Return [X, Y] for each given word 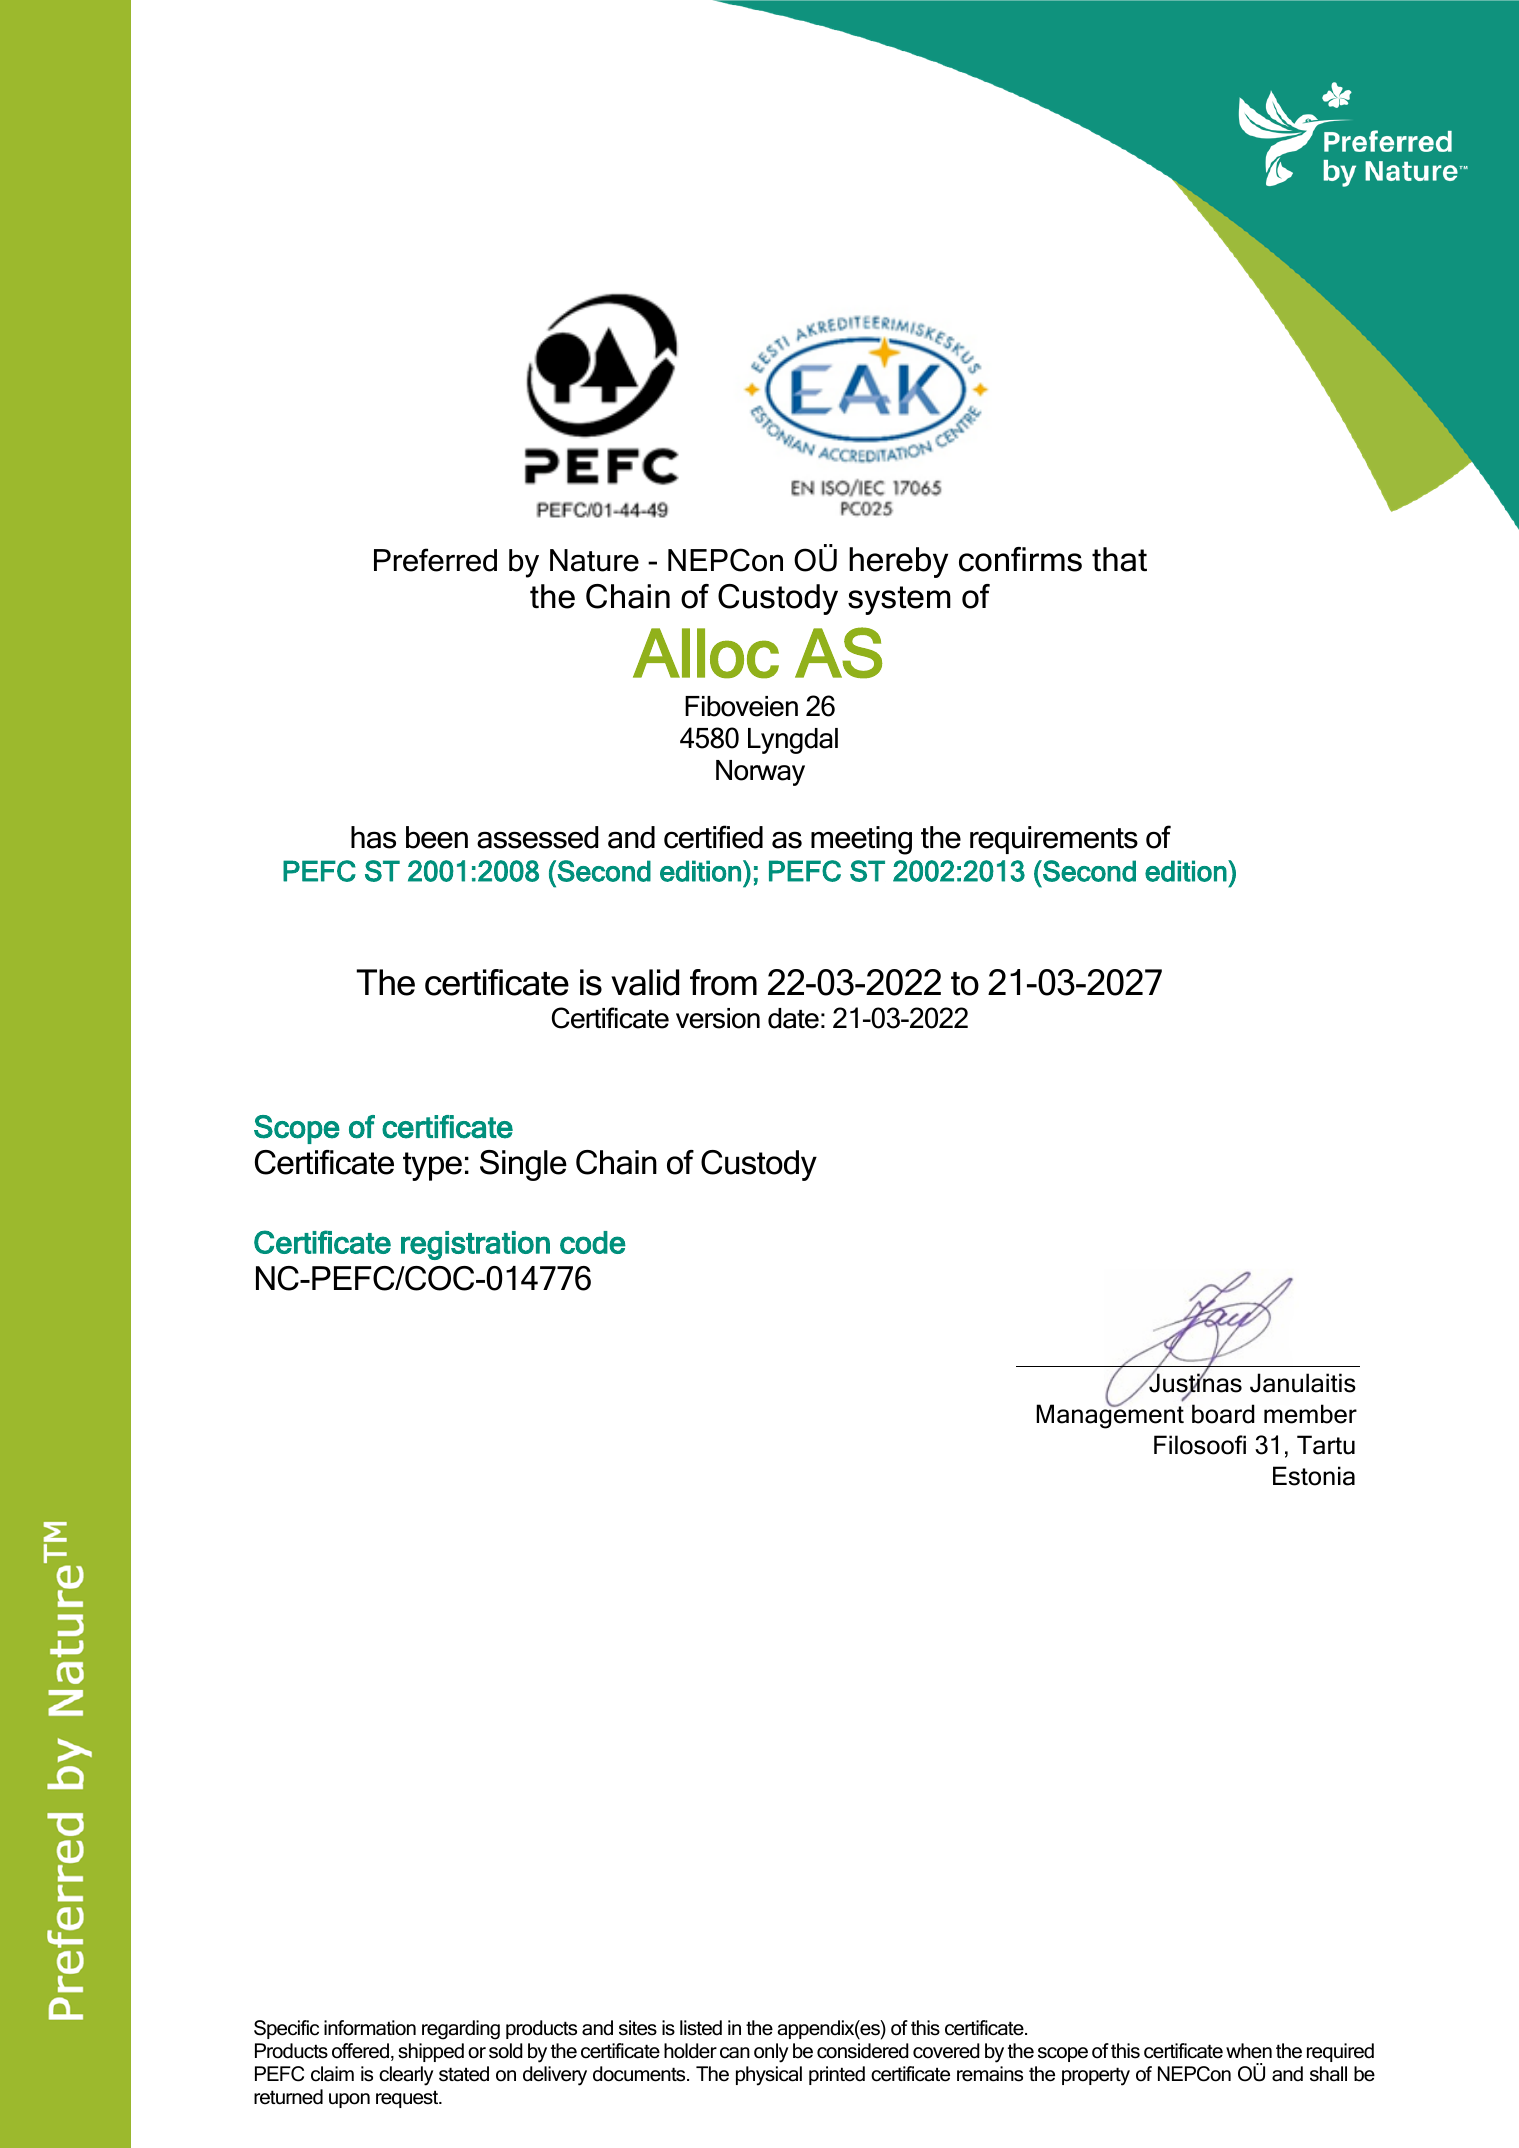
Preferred [435, 560]
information [370, 2028]
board [1223, 1414]
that [1119, 559]
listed [701, 2028]
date [793, 1018]
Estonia [1314, 1476]
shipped [431, 2052]
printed [837, 2075]
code [593, 1242]
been [437, 837]
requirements [1054, 840]
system [899, 600]
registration [475, 1245]
